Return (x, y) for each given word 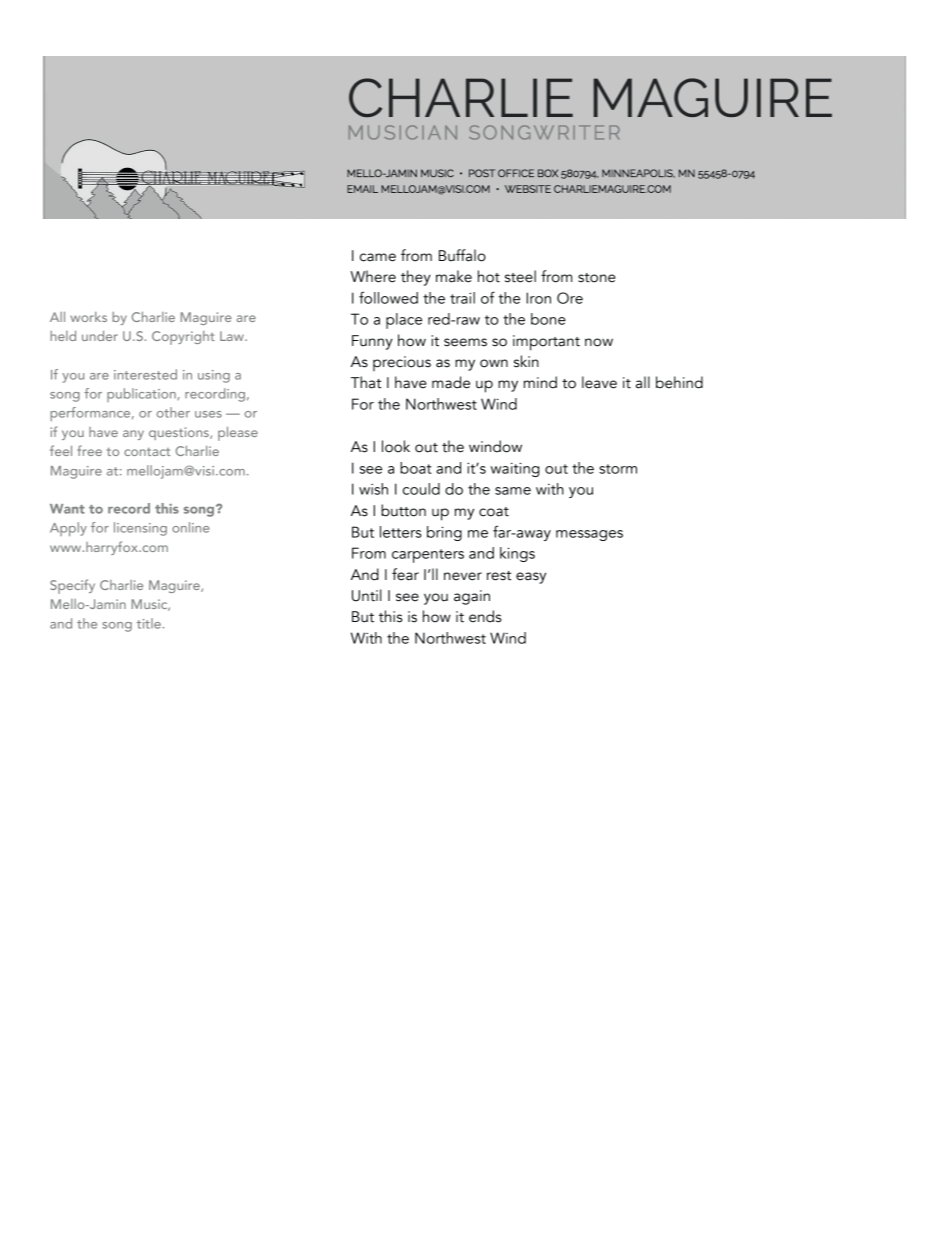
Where (373, 276)
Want (67, 509)
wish (373, 489)
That (366, 382)
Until (367, 595)
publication (142, 395)
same (513, 491)
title (150, 623)
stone (597, 278)
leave (599, 382)
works (88, 317)
